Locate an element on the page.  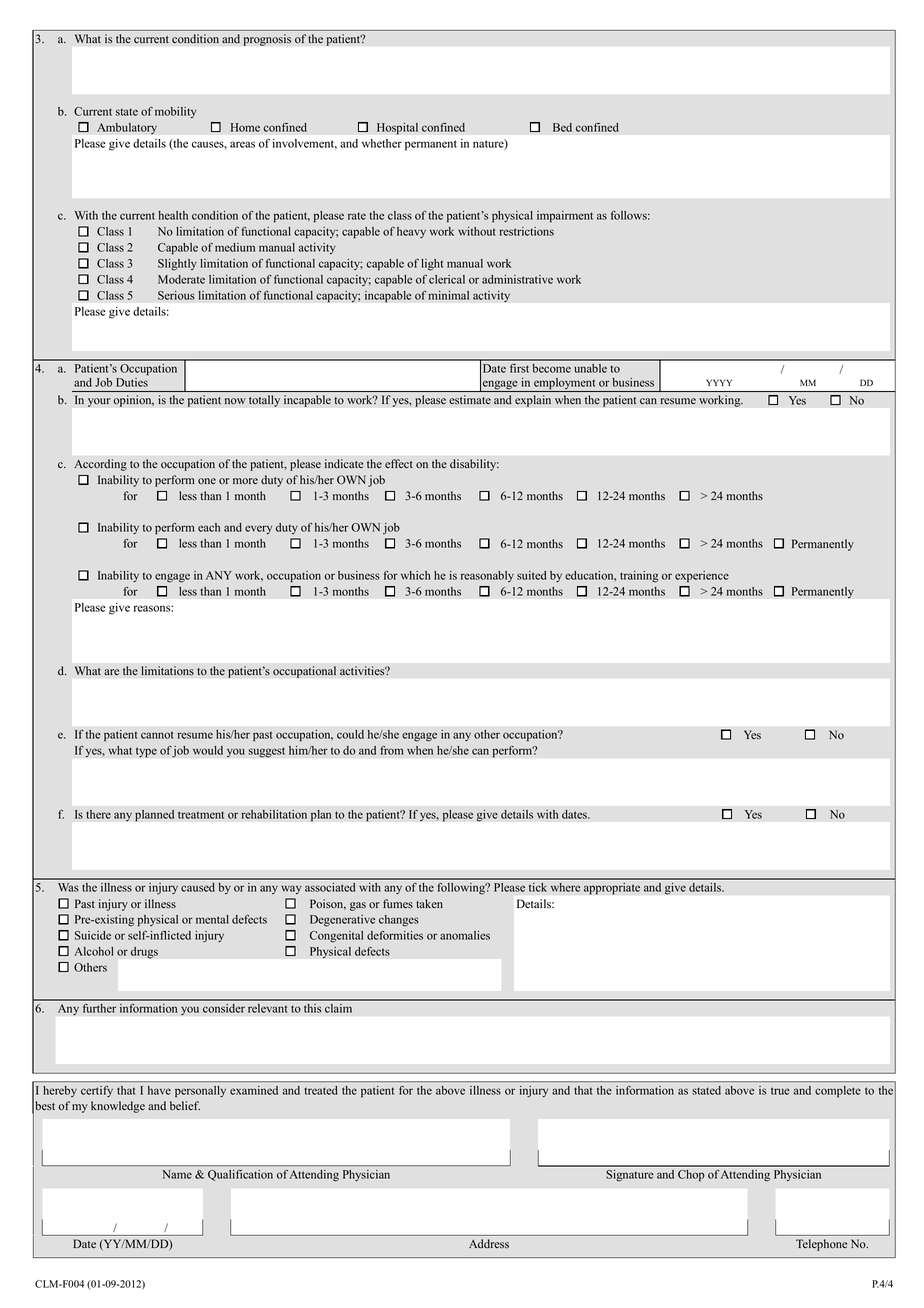
Hospital is located at coordinates (397, 129).
